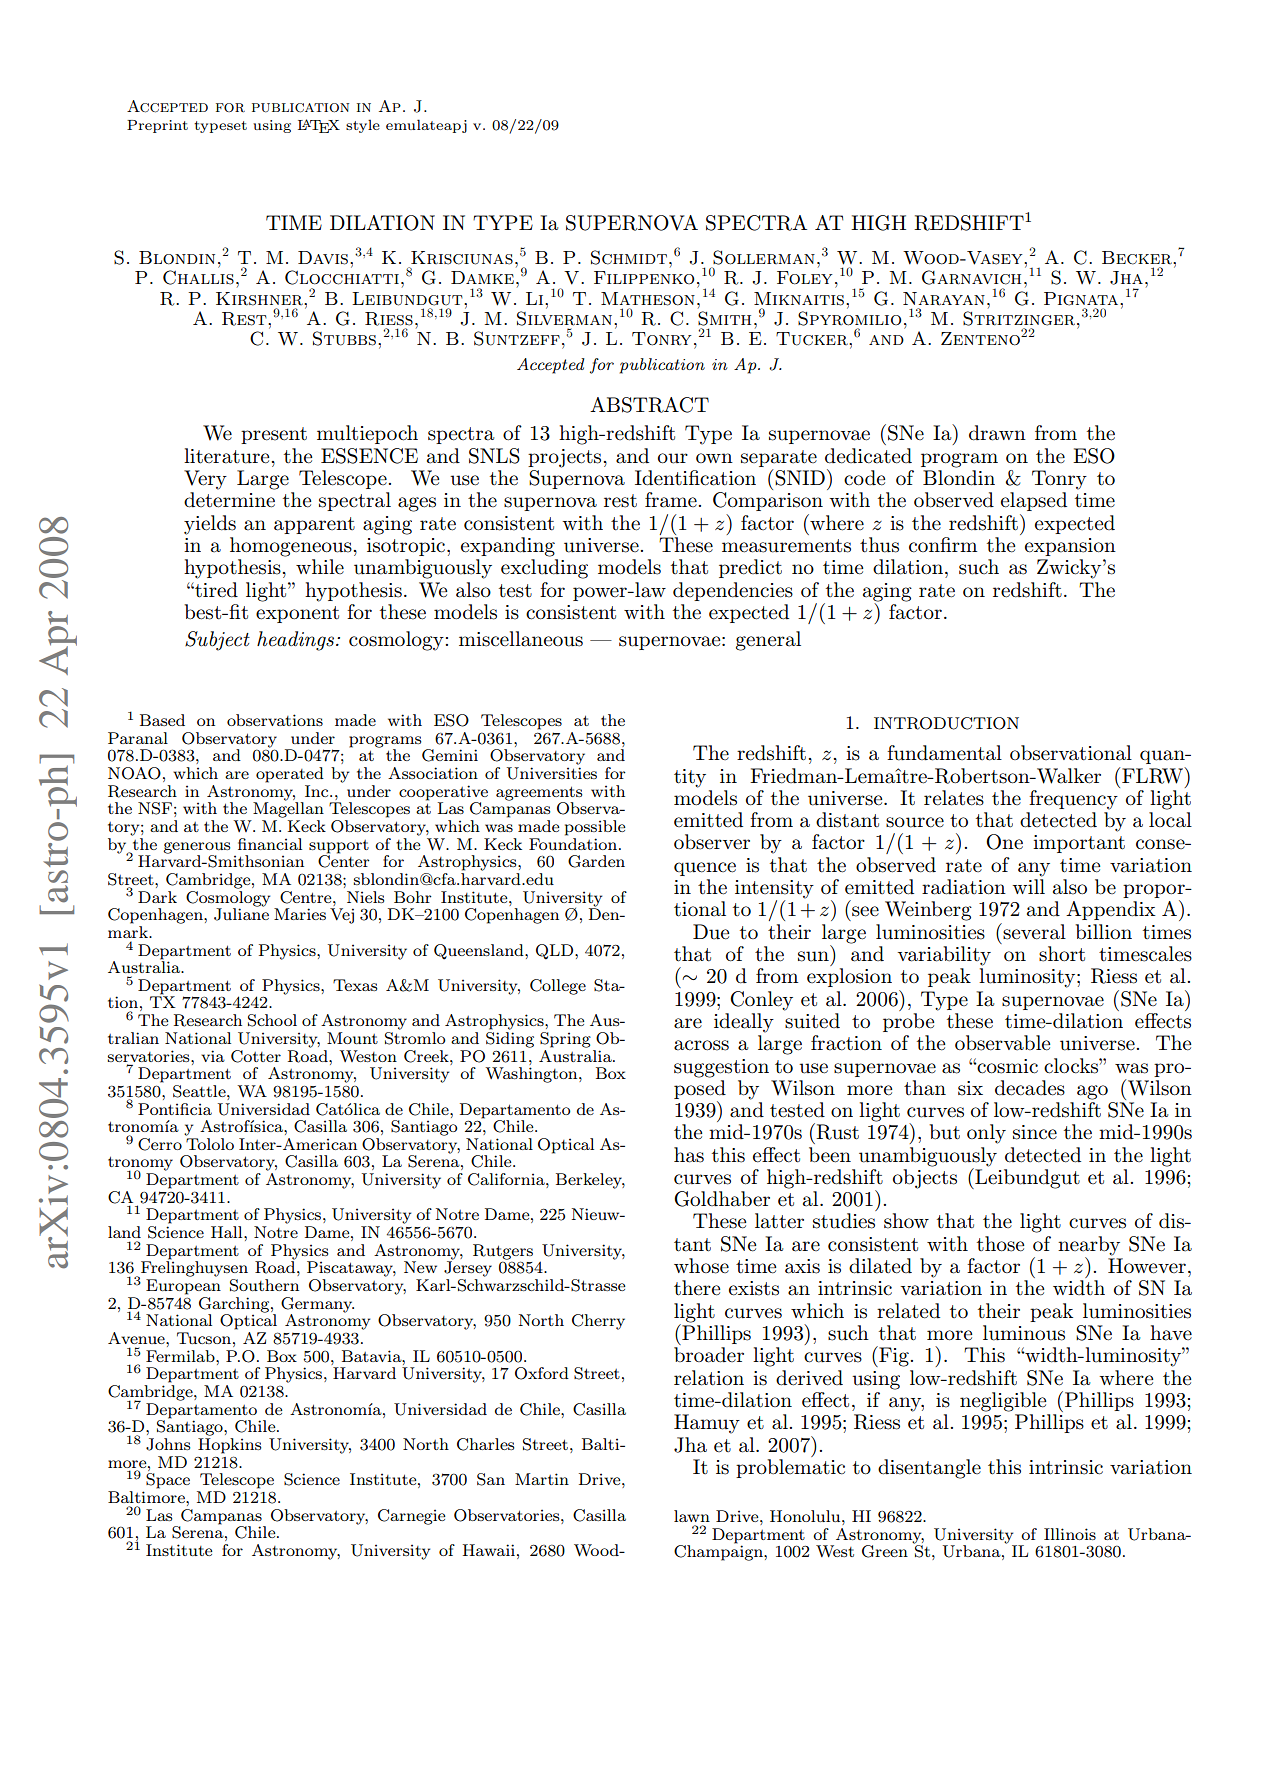 The image size is (1262, 1785). I want to click on has, so click(689, 1155).
